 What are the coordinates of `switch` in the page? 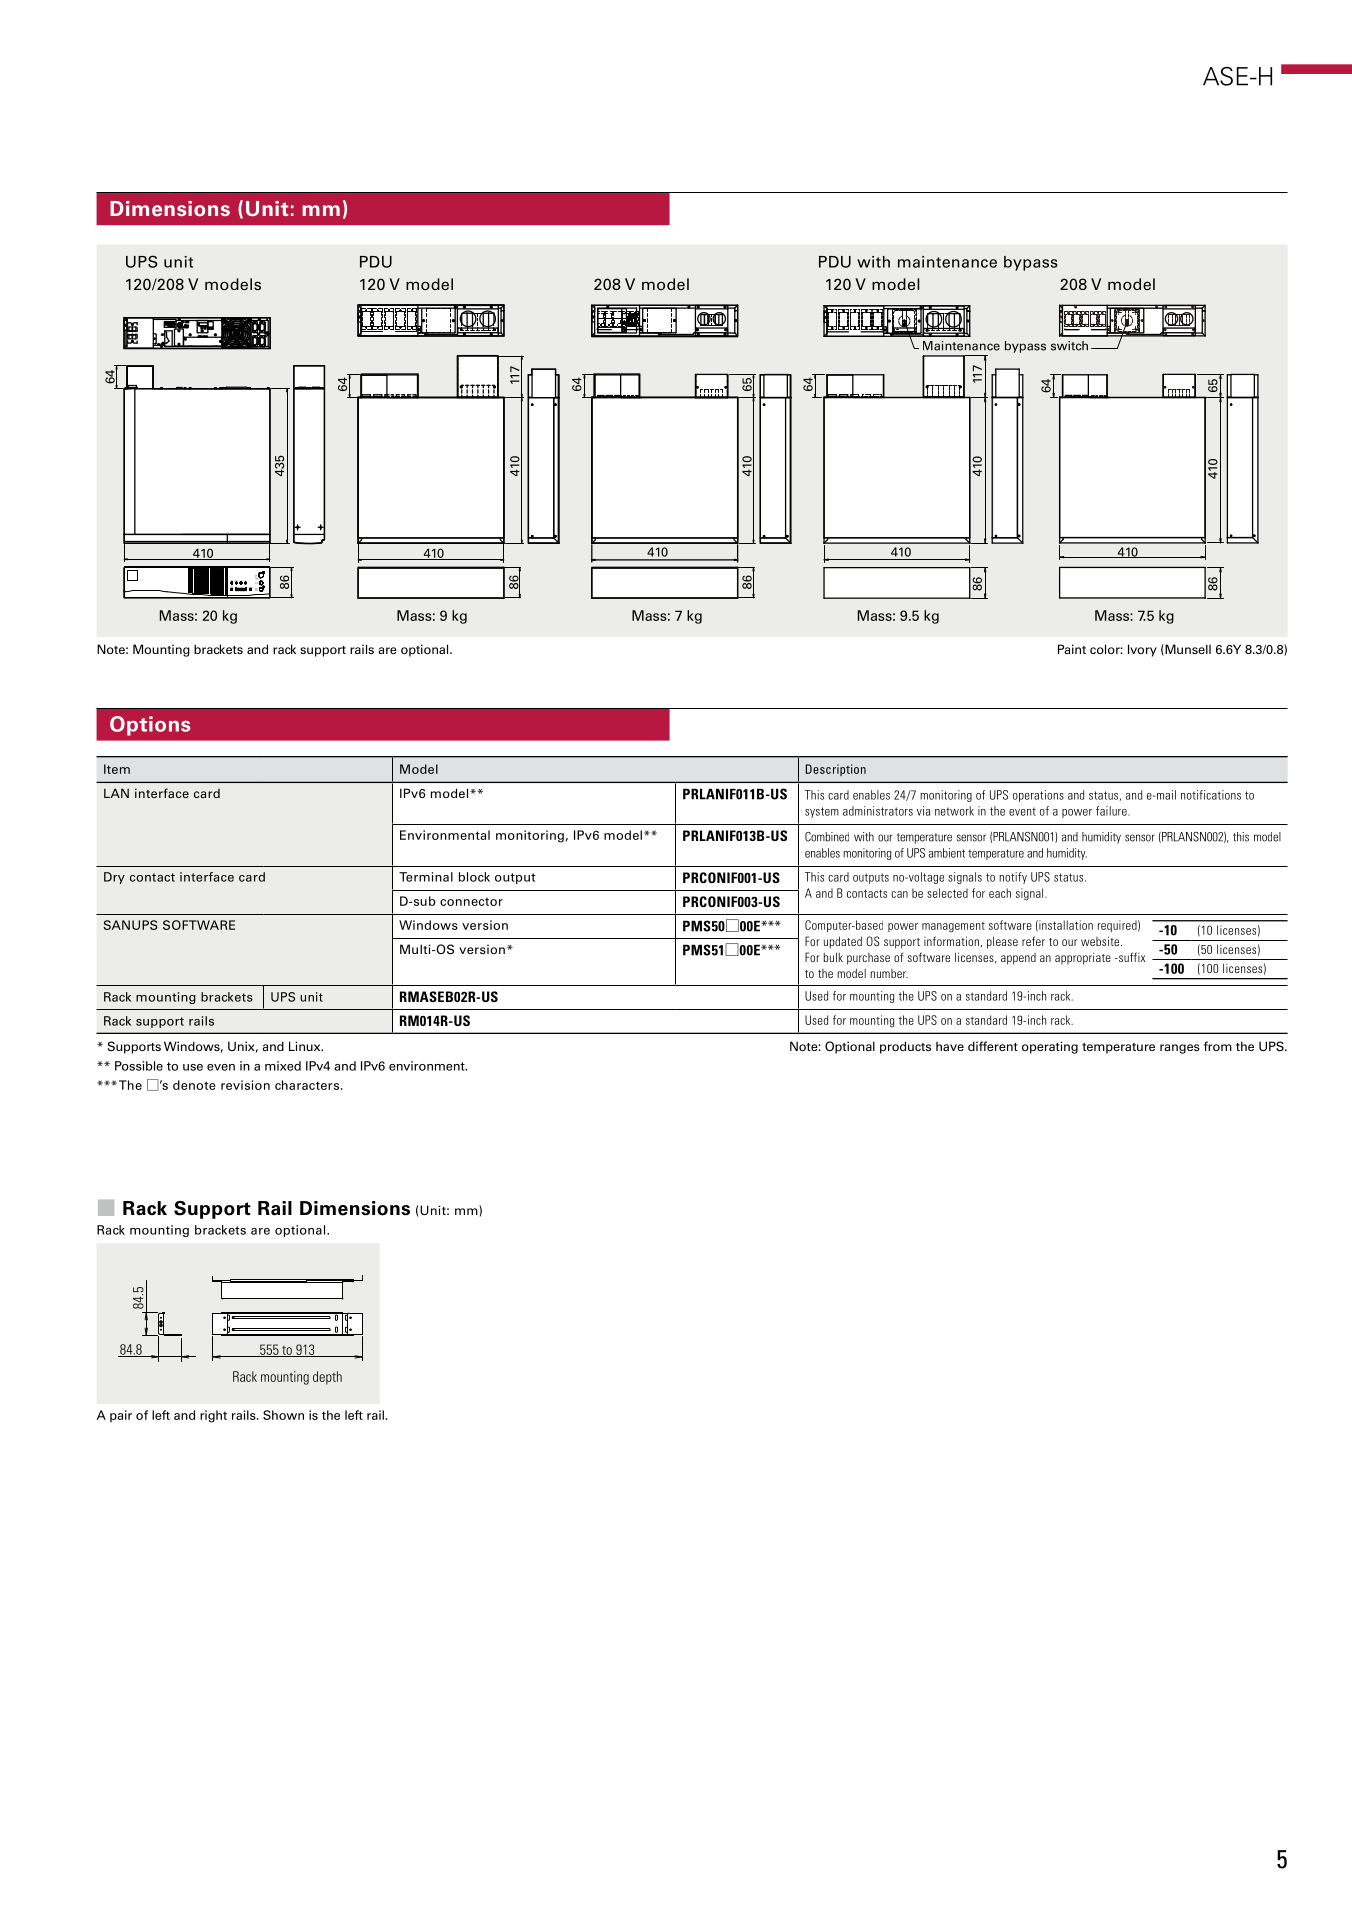 It's located at (1069, 346).
